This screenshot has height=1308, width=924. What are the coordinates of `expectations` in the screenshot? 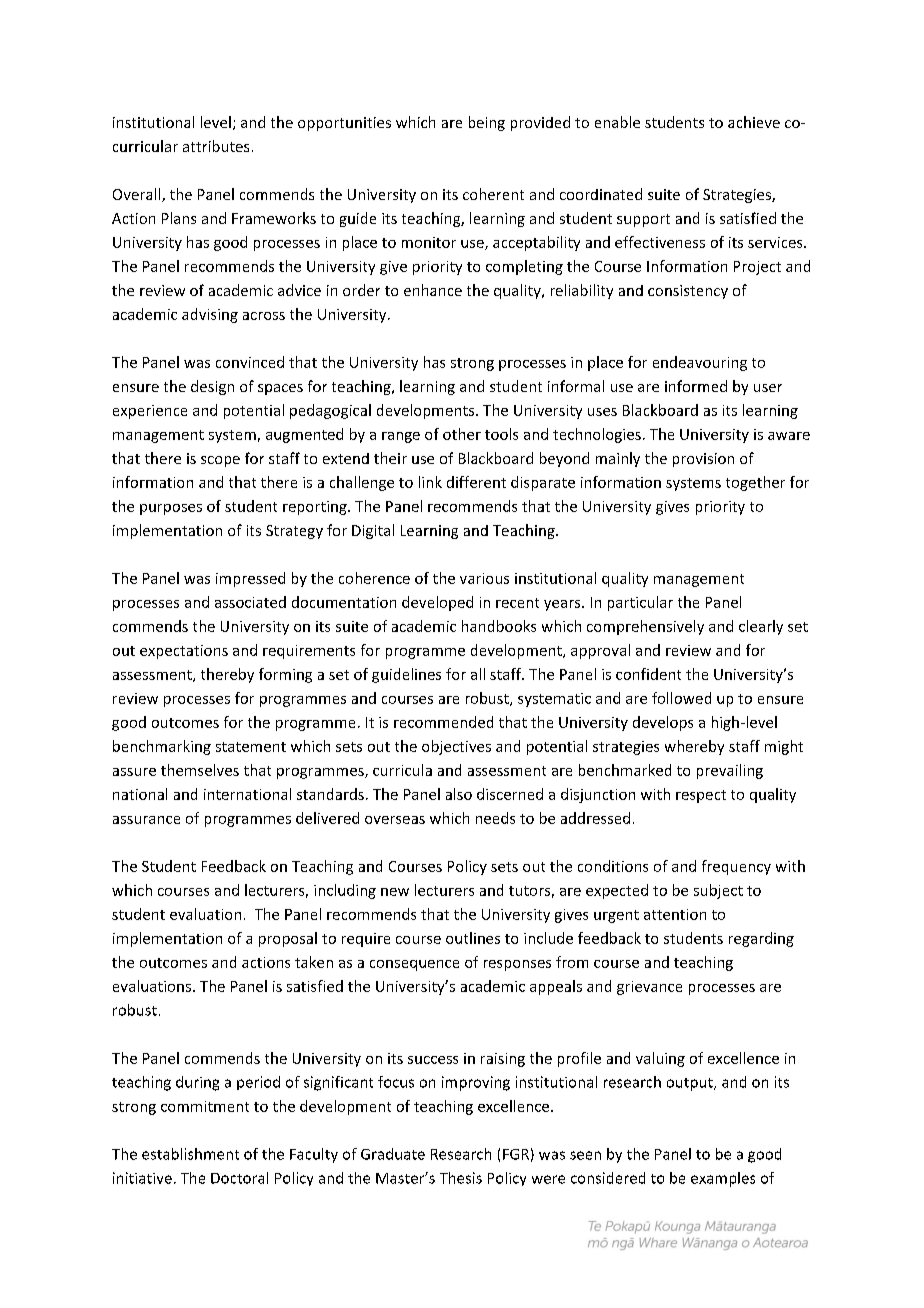 It's located at (184, 652).
